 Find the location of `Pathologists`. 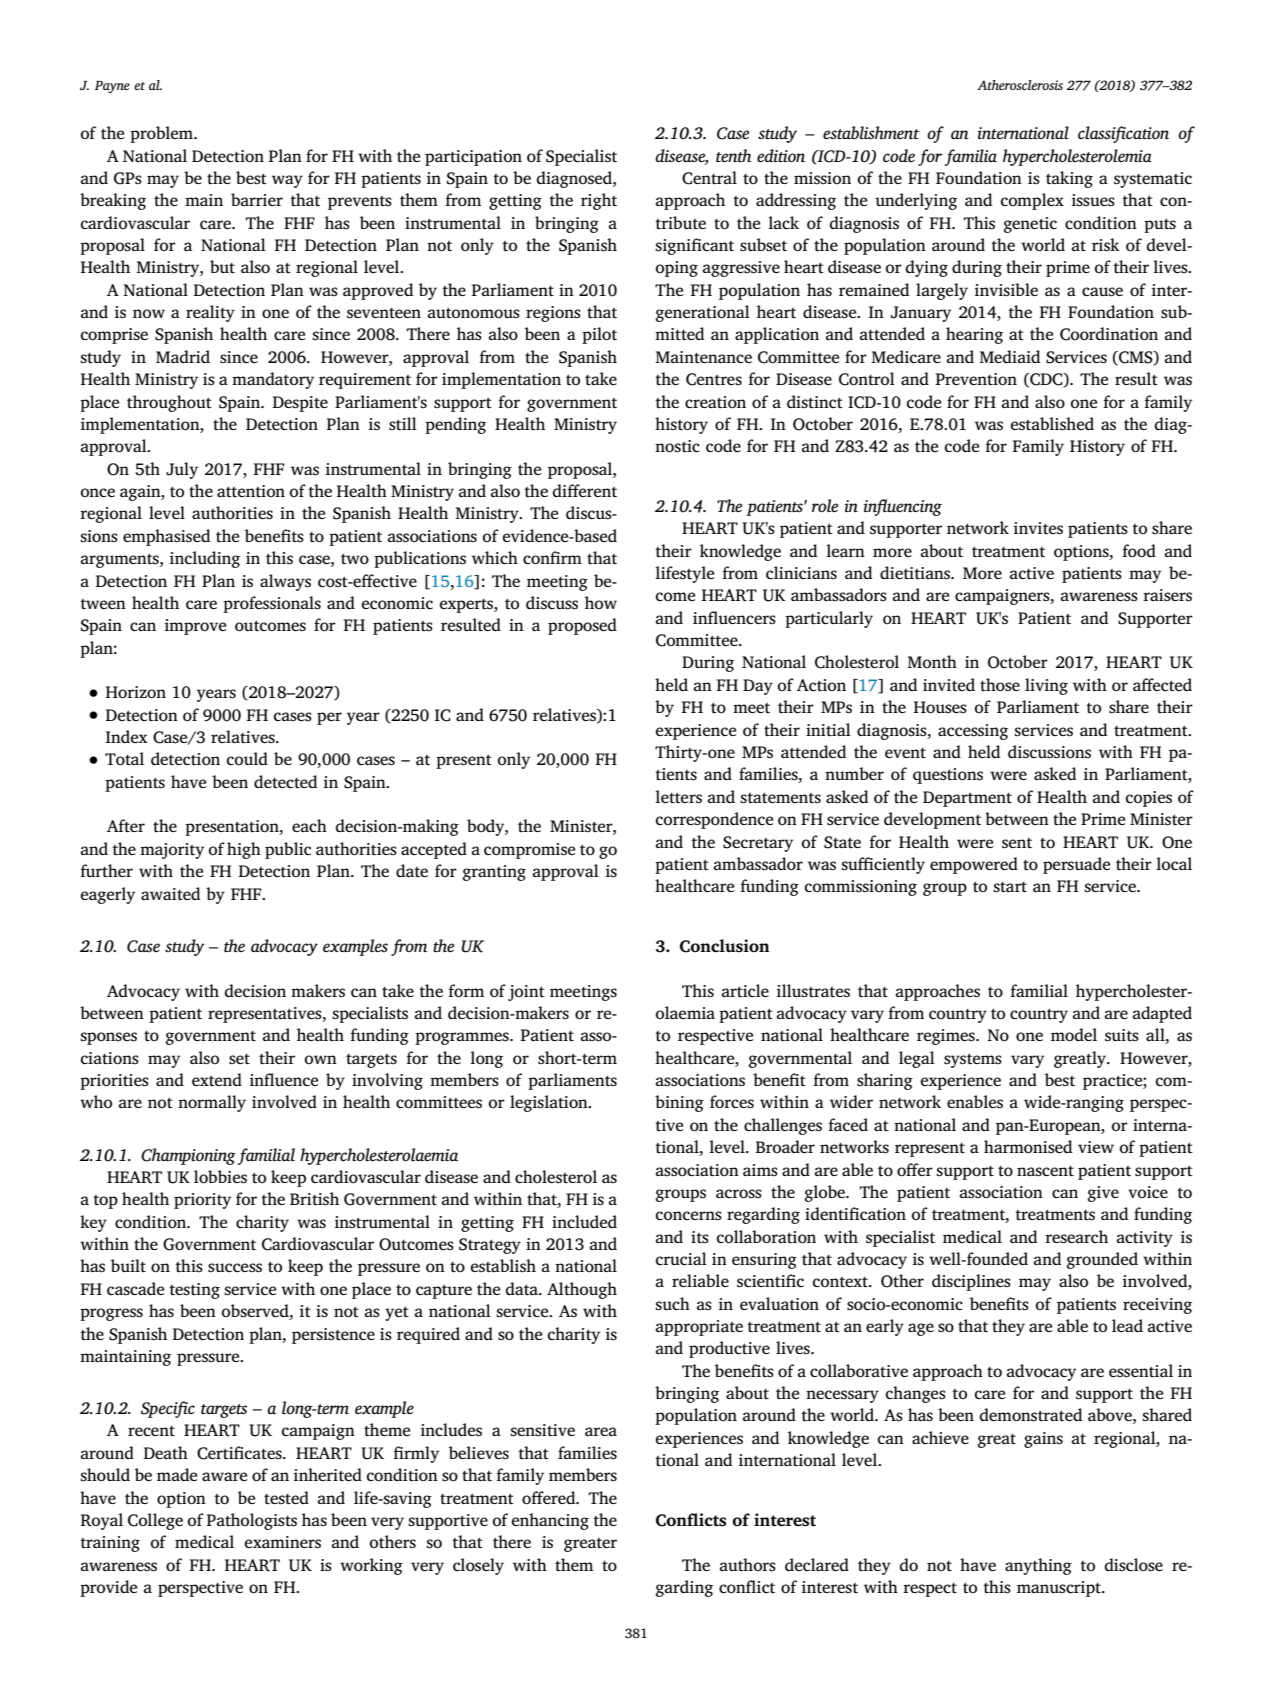

Pathologists is located at coordinates (252, 1521).
